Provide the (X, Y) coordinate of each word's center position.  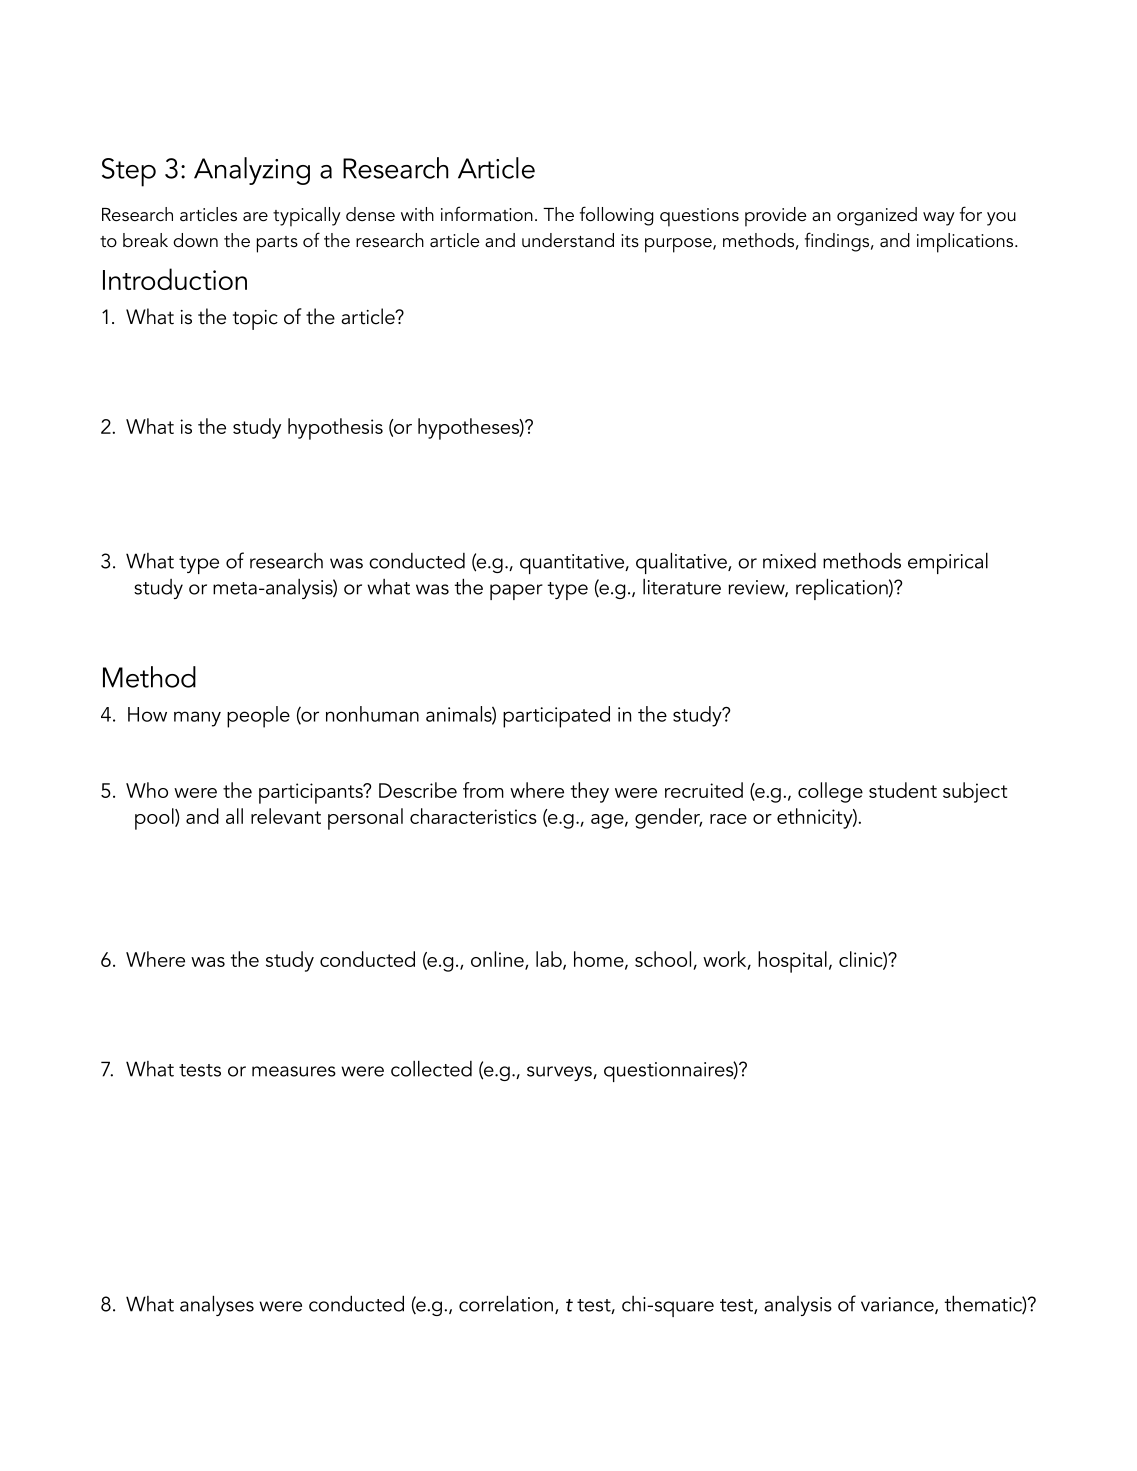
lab (550, 960)
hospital (792, 962)
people (258, 717)
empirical (948, 563)
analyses (217, 1305)
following (616, 216)
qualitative (682, 563)
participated (556, 717)
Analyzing (252, 171)
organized (877, 216)
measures (294, 1071)
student (903, 790)
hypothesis (335, 429)
